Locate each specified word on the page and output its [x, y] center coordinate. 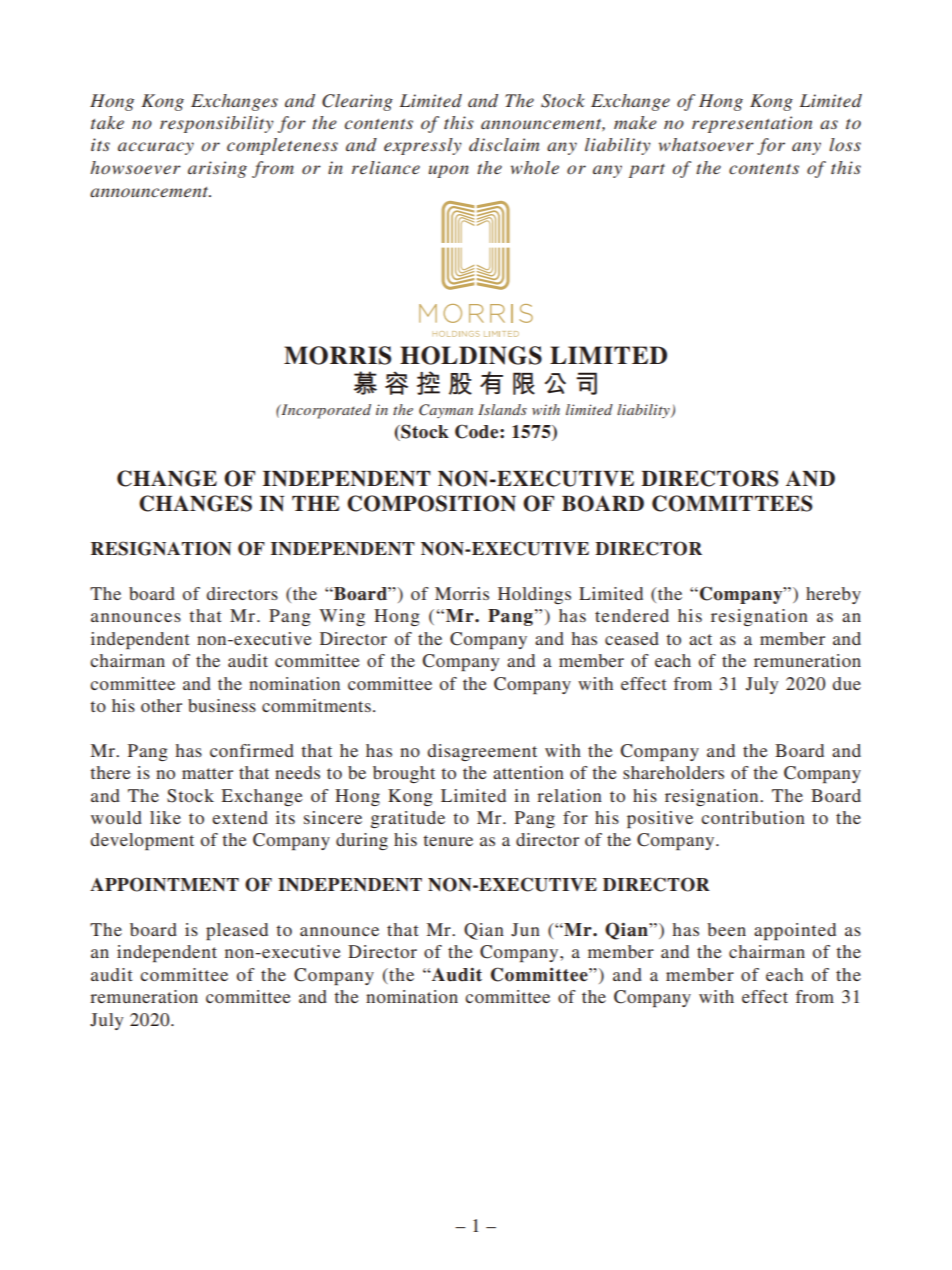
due [846, 683]
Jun [525, 930]
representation [752, 124]
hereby [833, 595]
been [726, 929]
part [647, 171]
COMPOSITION [431, 503]
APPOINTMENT [164, 884]
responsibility [217, 124]
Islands [502, 409]
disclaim [504, 144]
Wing [342, 617]
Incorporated [325, 411]
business [222, 705]
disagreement [482, 752]
